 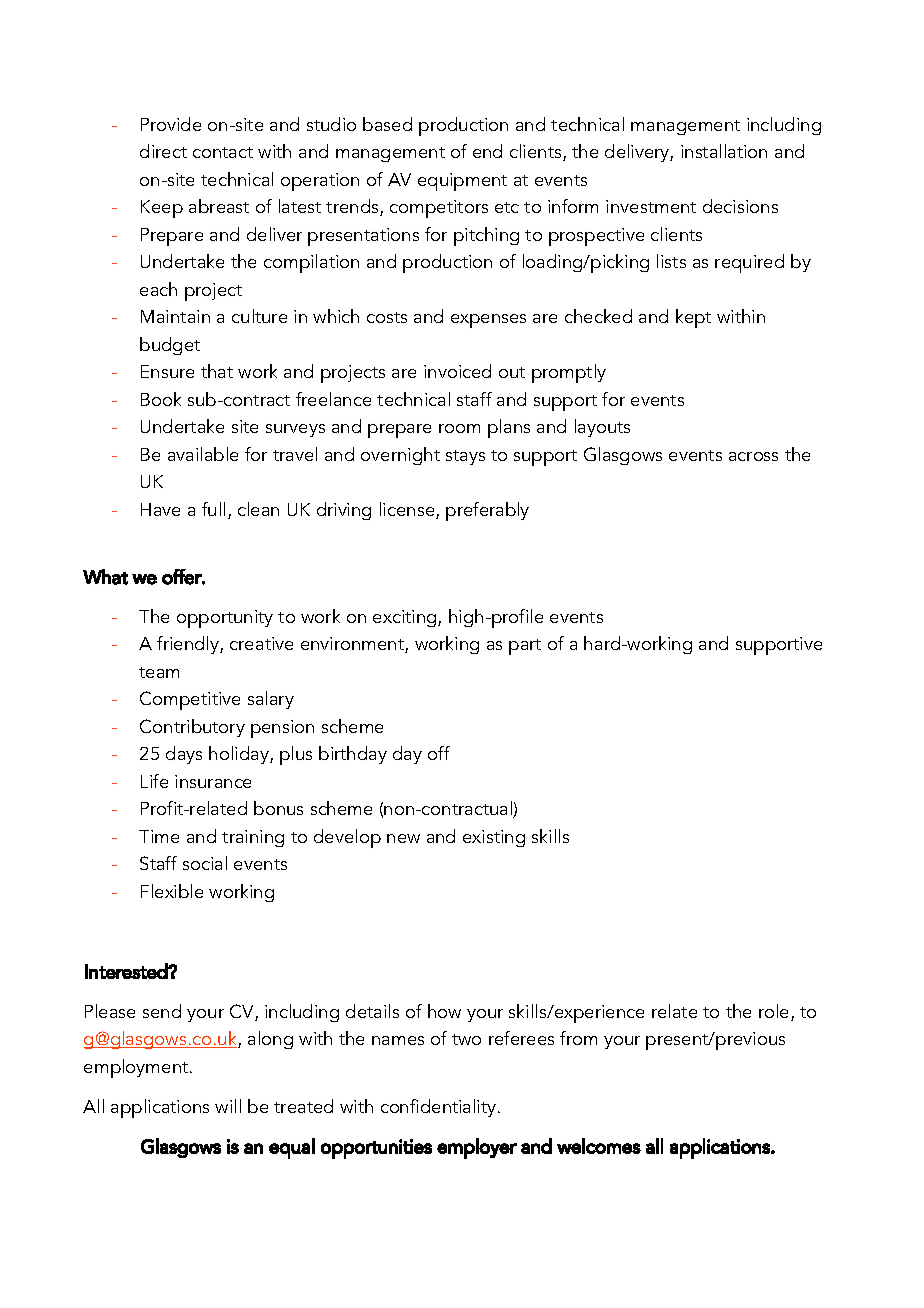 I want to click on installation, so click(x=724, y=151).
